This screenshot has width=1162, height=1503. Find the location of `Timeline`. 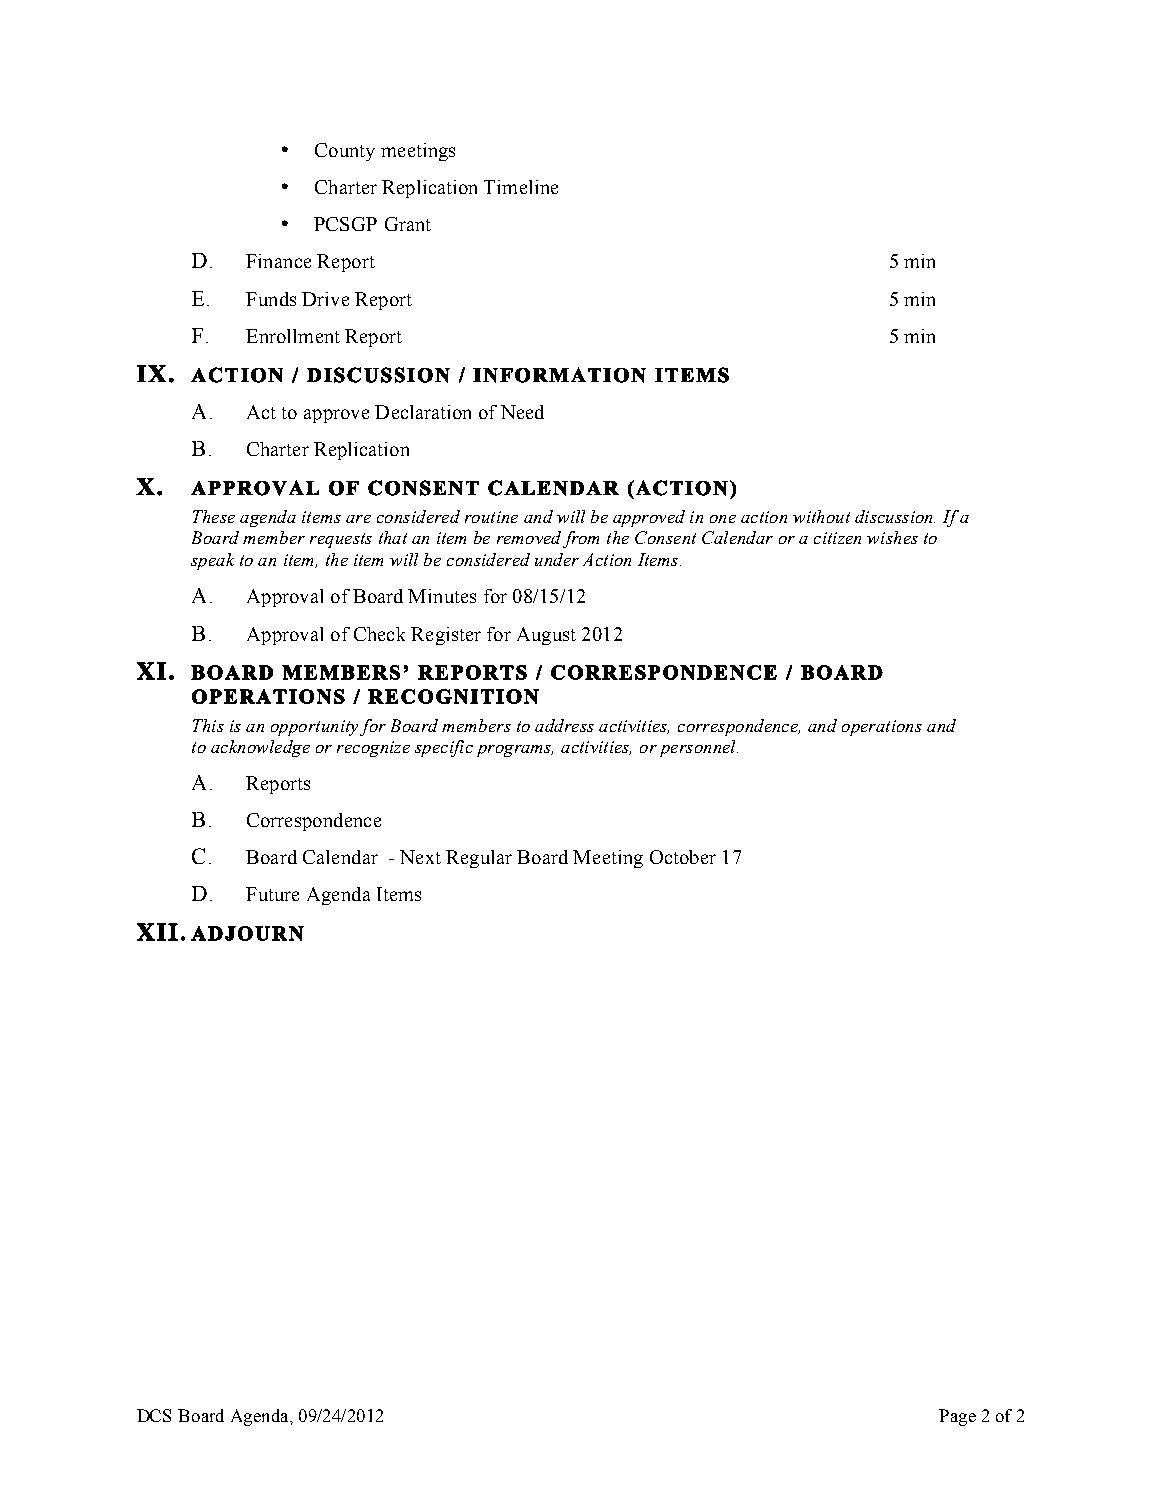

Timeline is located at coordinates (521, 187).
